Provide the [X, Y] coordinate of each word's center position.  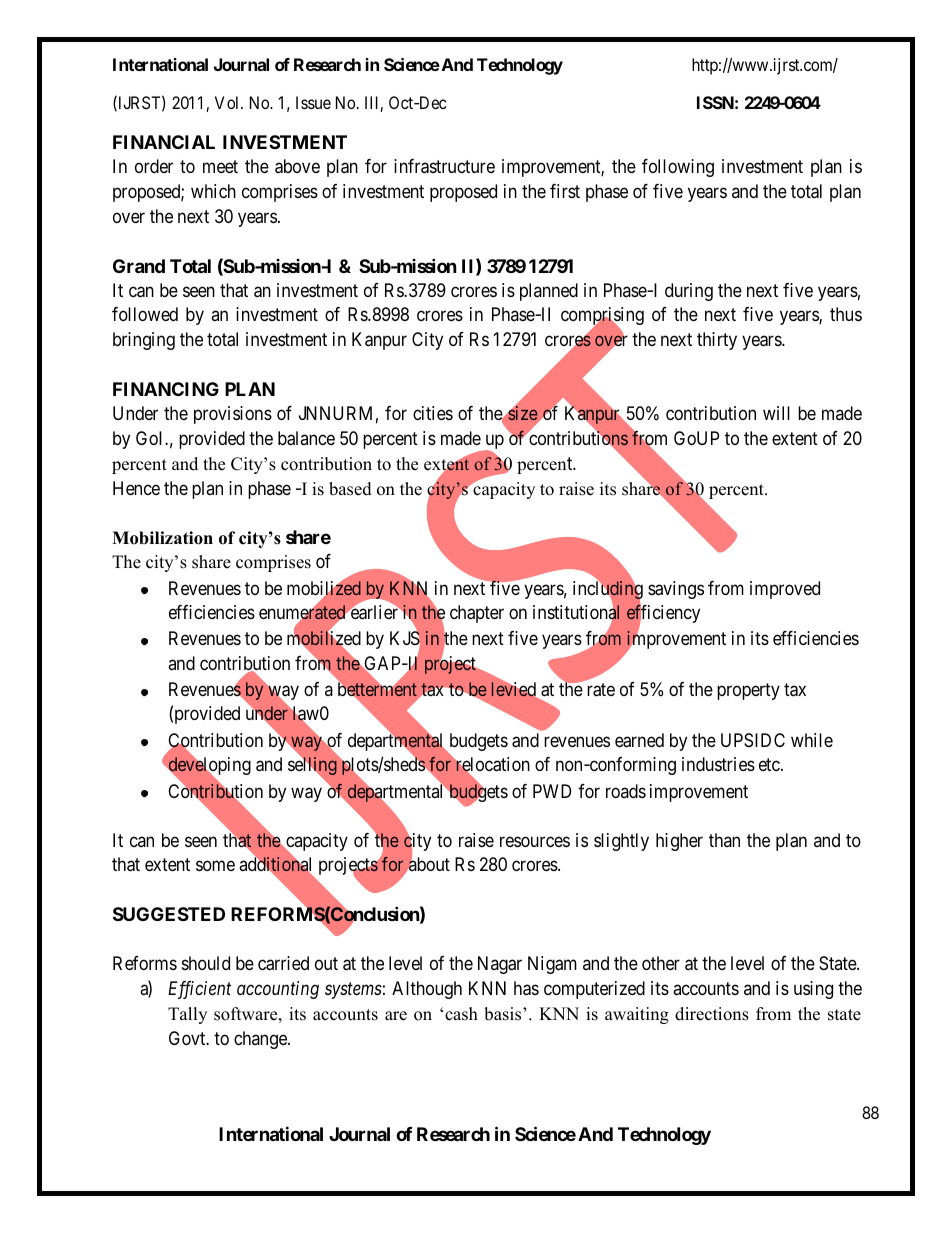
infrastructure [444, 166]
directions [712, 1014]
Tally [187, 1015]
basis [504, 1014]
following [678, 168]
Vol [228, 102]
